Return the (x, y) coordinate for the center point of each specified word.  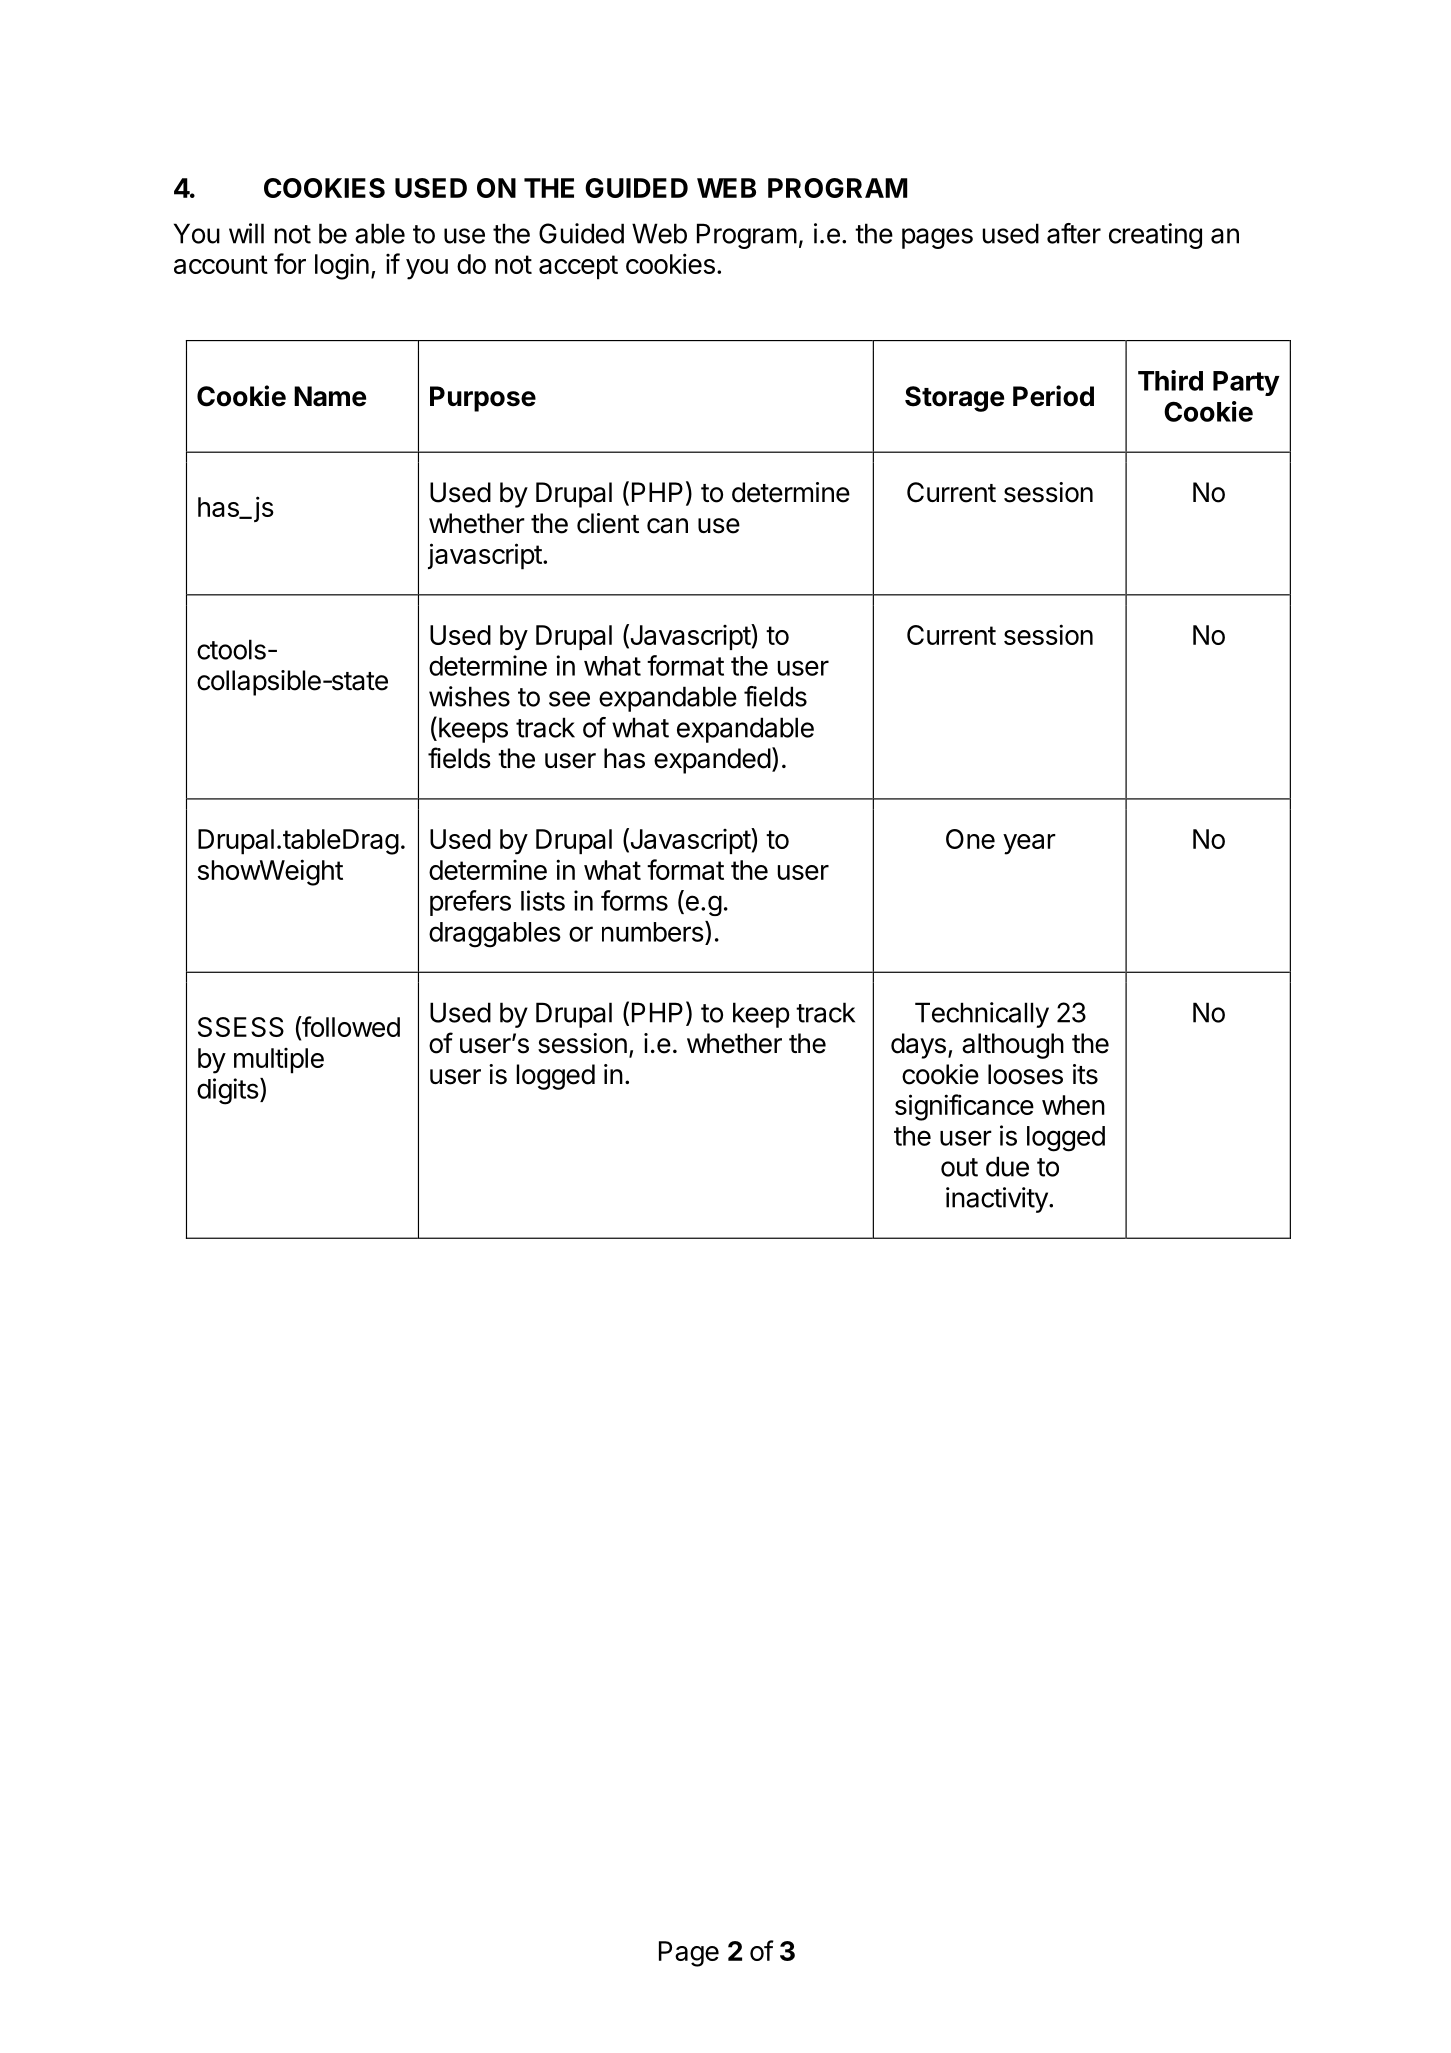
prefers (470, 903)
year (1029, 844)
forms (634, 900)
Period (1053, 396)
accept (578, 267)
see (569, 699)
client (608, 523)
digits (228, 1091)
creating (1155, 236)
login (342, 267)
